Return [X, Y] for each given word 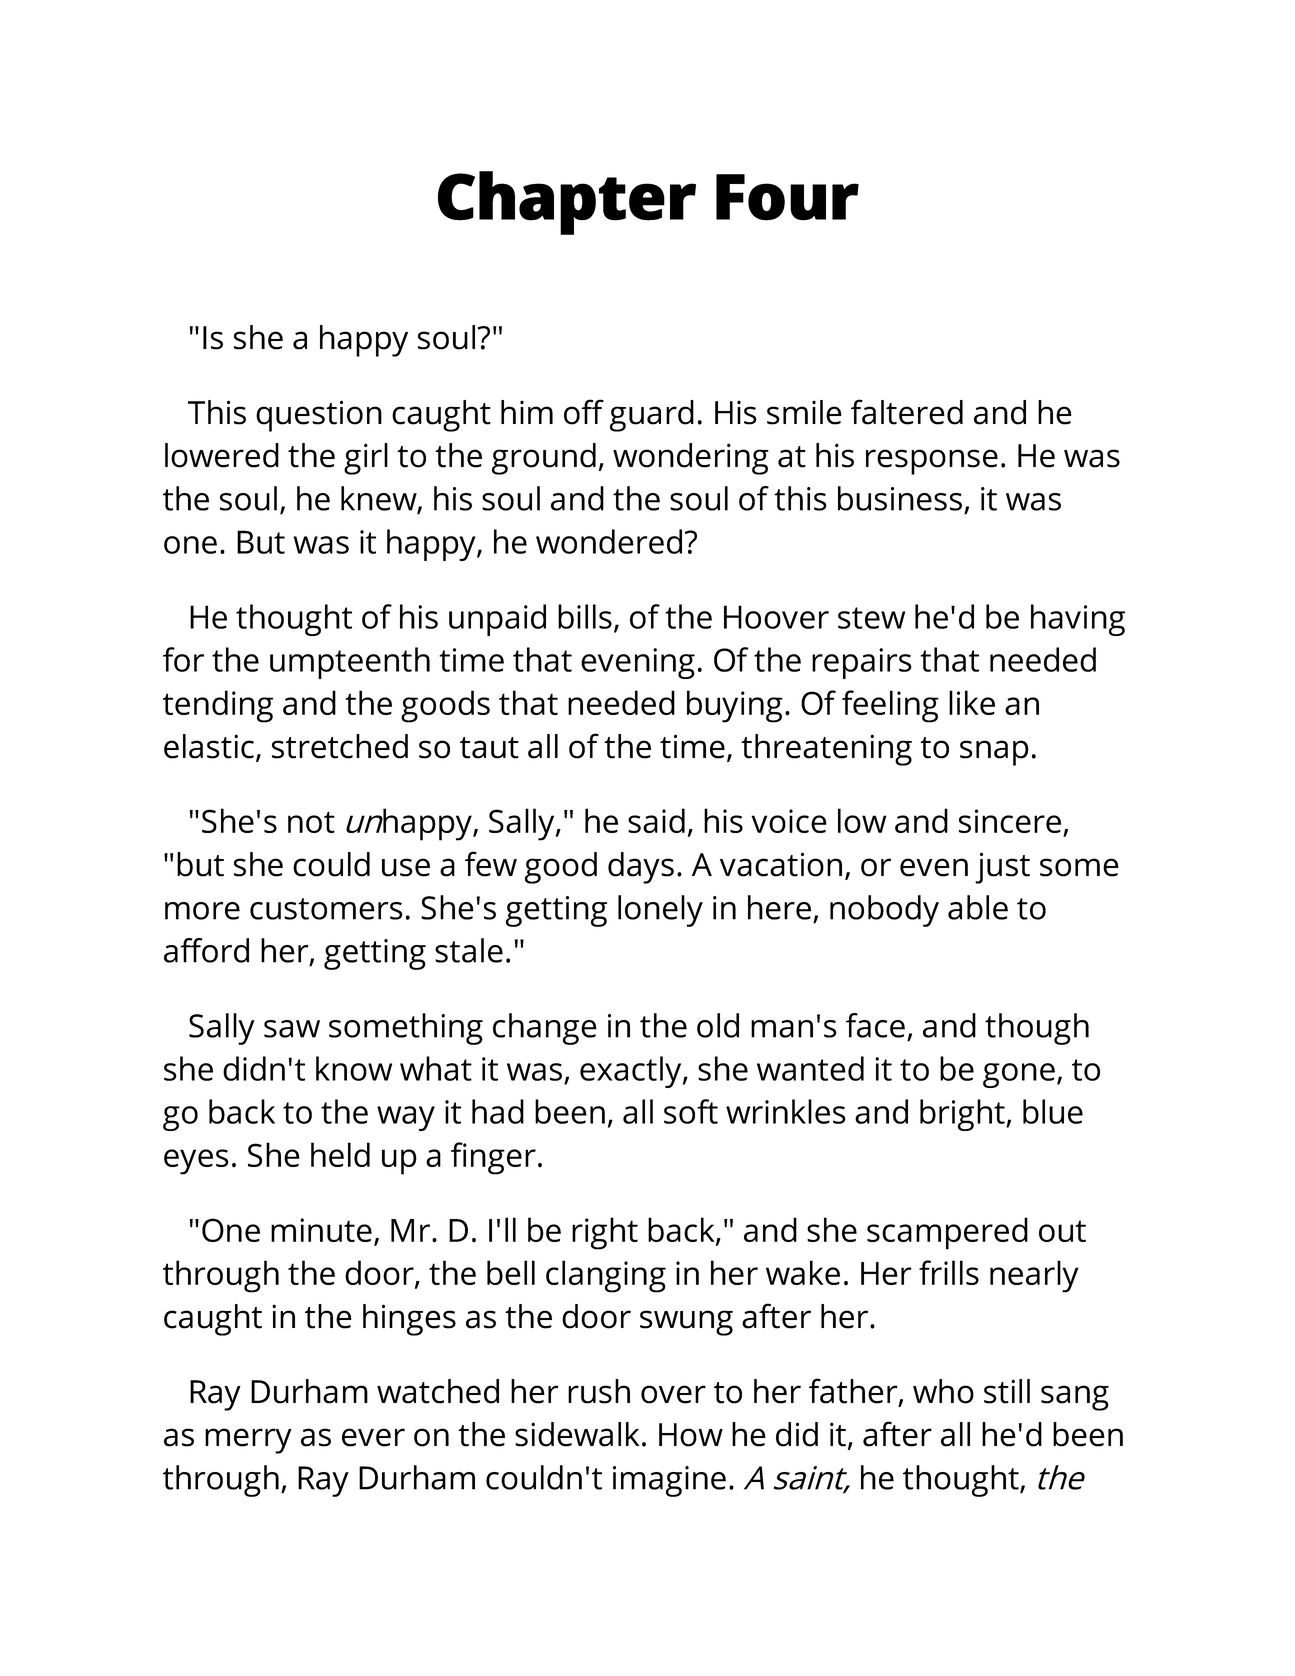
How [691, 1435]
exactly [632, 1072]
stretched [340, 746]
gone [1019, 1075]
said [656, 820]
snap [994, 753]
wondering [691, 459]
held [340, 1154]
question [319, 416]
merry [248, 1441]
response [932, 462]
